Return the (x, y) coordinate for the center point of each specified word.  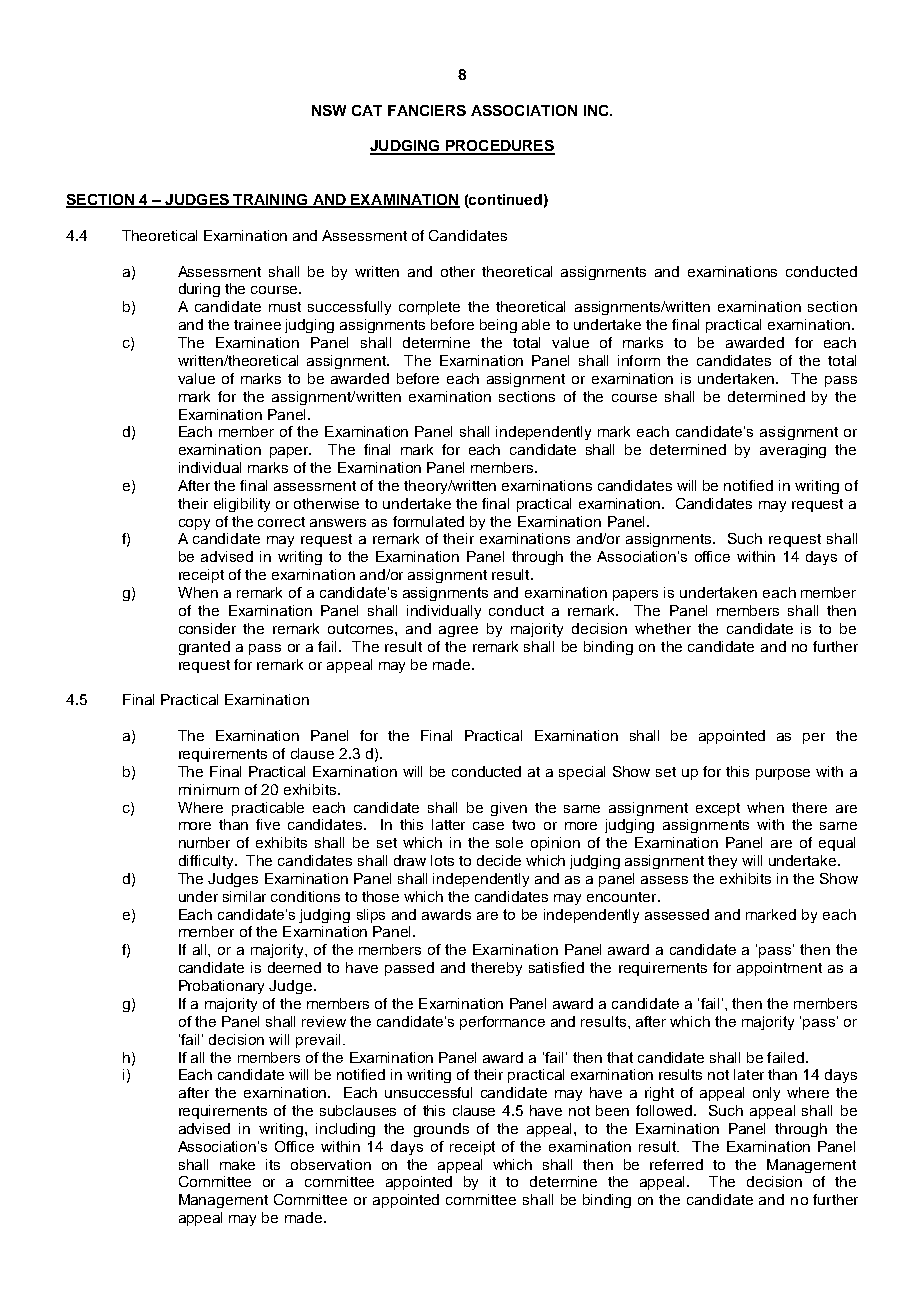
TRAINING (270, 201)
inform (639, 360)
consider (207, 628)
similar (244, 896)
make (237, 1164)
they (722, 862)
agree (458, 631)
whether (663, 628)
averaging (793, 451)
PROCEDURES (499, 147)
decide (499, 860)
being (498, 326)
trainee (257, 324)
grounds (441, 1130)
